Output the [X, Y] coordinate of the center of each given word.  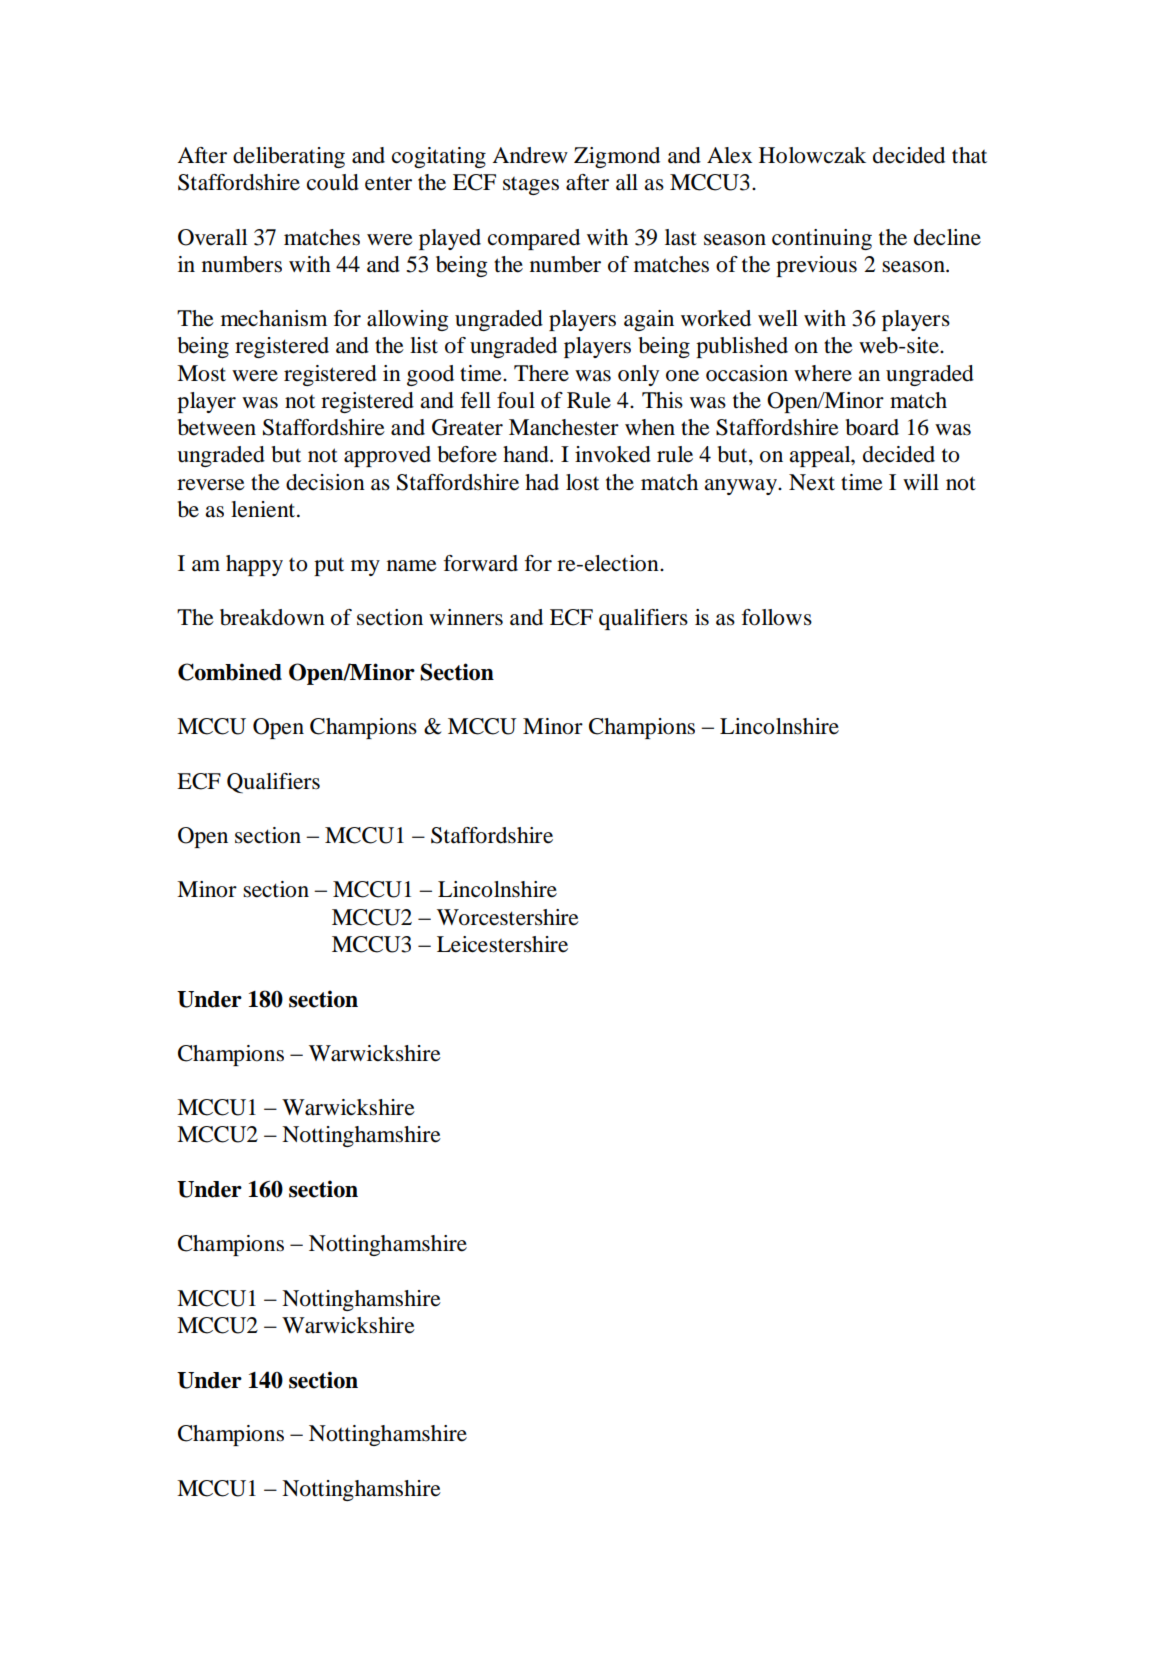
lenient [264, 509]
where [823, 373]
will [921, 482]
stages [531, 186]
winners [466, 617]
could [333, 182]
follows [777, 617]
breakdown [272, 617]
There [541, 373]
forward [481, 563]
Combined [230, 672]
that [969, 155]
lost [582, 482]
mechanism [274, 318]
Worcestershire [508, 917]
